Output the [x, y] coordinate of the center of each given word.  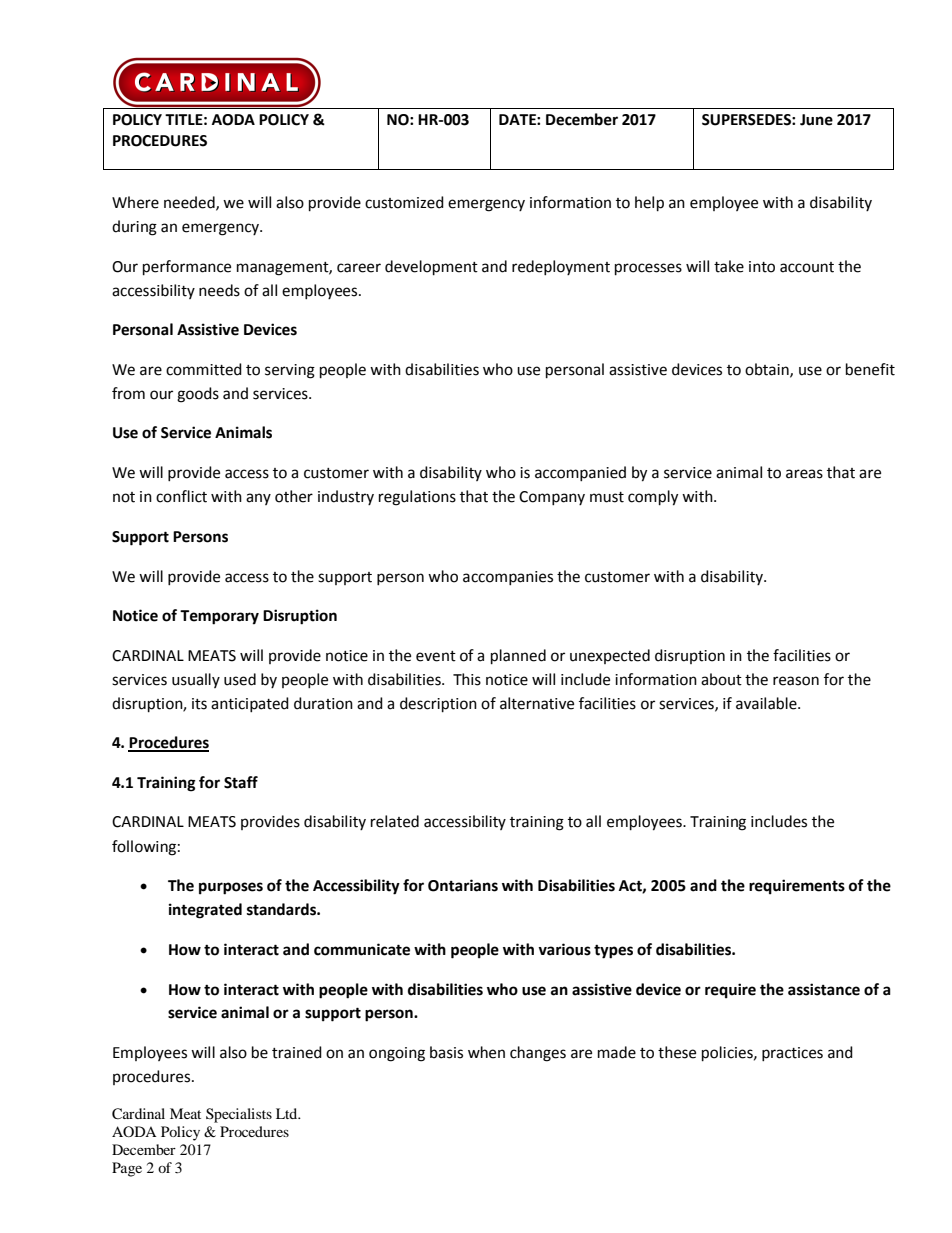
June [816, 120]
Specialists [239, 1115]
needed [190, 203]
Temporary [219, 617]
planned [518, 657]
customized [404, 202]
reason [796, 681]
